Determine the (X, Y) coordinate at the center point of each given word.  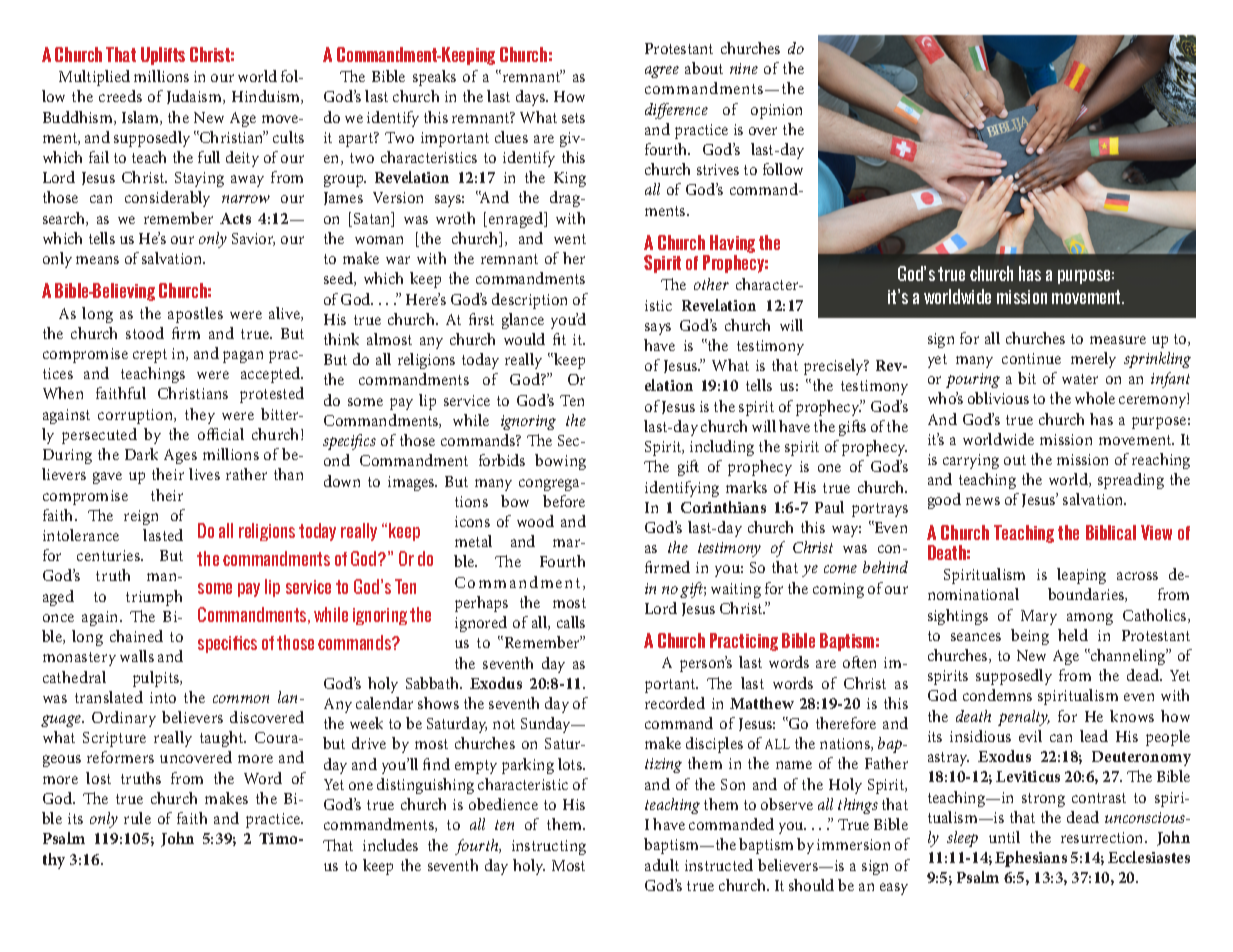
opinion (776, 111)
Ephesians (1031, 859)
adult (662, 865)
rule (137, 818)
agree (662, 72)
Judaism (195, 97)
